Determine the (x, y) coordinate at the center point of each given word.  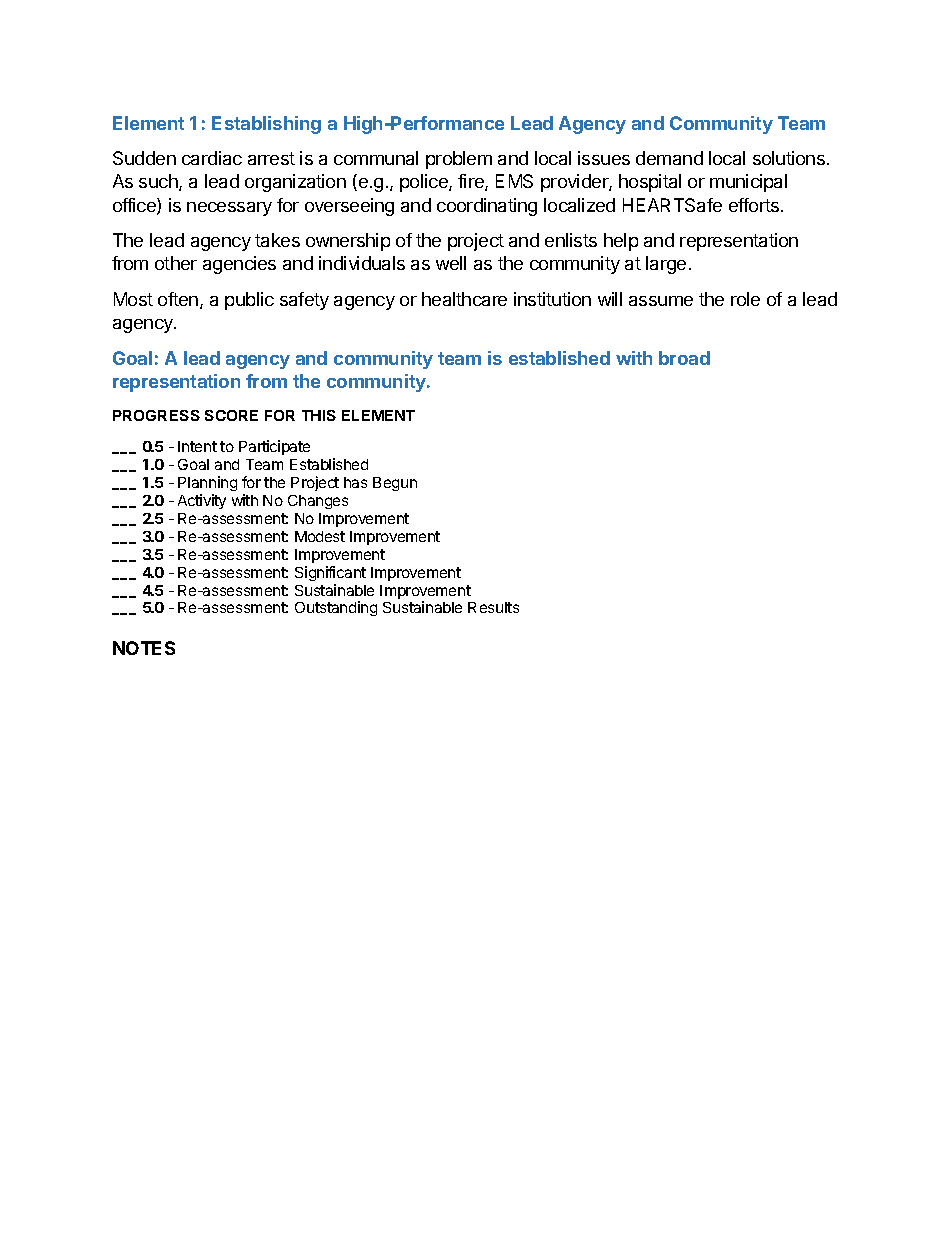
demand (669, 158)
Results (493, 607)
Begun (395, 484)
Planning (207, 483)
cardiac (212, 158)
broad (684, 358)
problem (459, 160)
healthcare (464, 299)
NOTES (144, 648)
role (745, 299)
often (178, 299)
